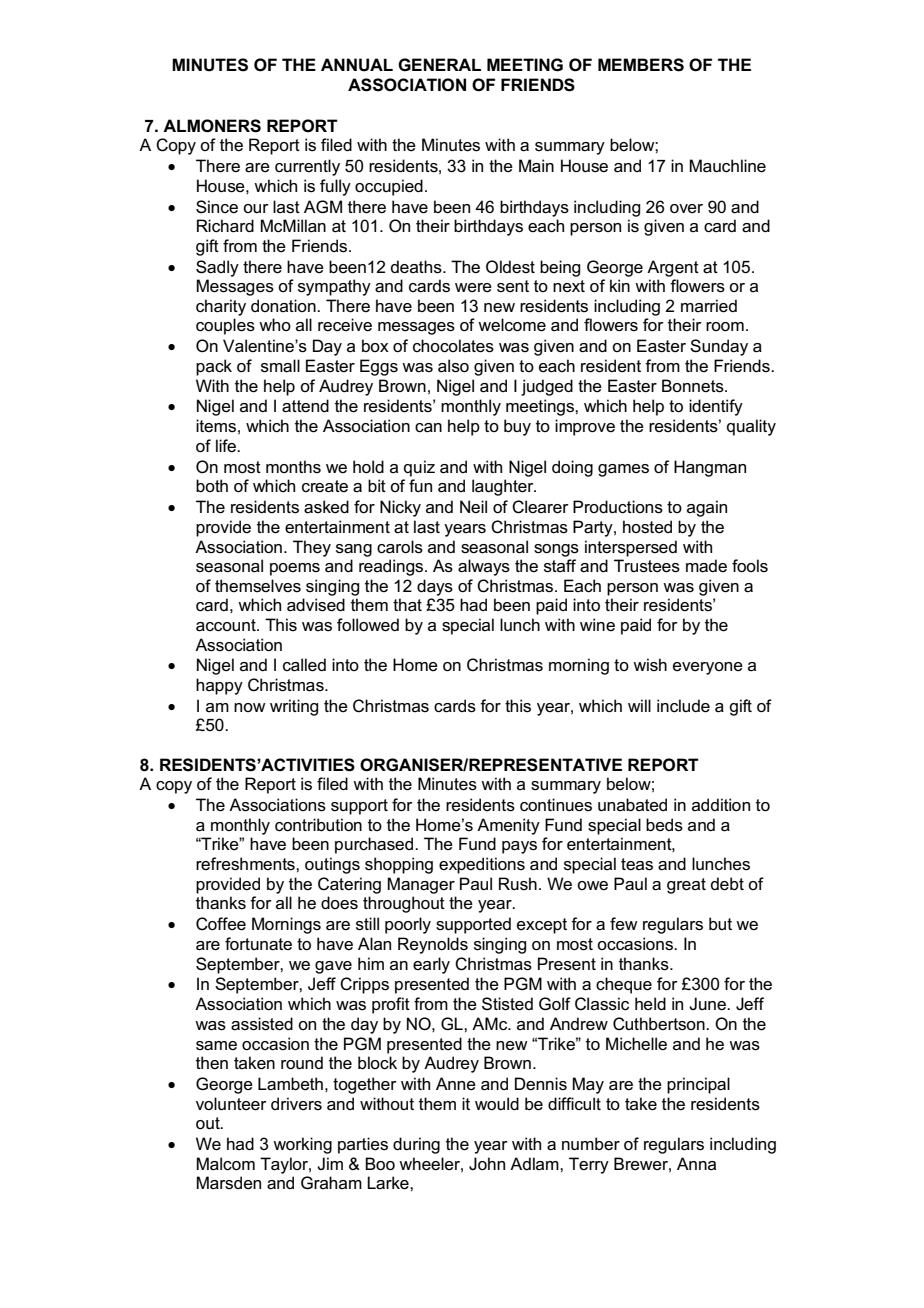  Describe the element at coordinates (302, 1145) in the screenshot. I see `working` at that location.
